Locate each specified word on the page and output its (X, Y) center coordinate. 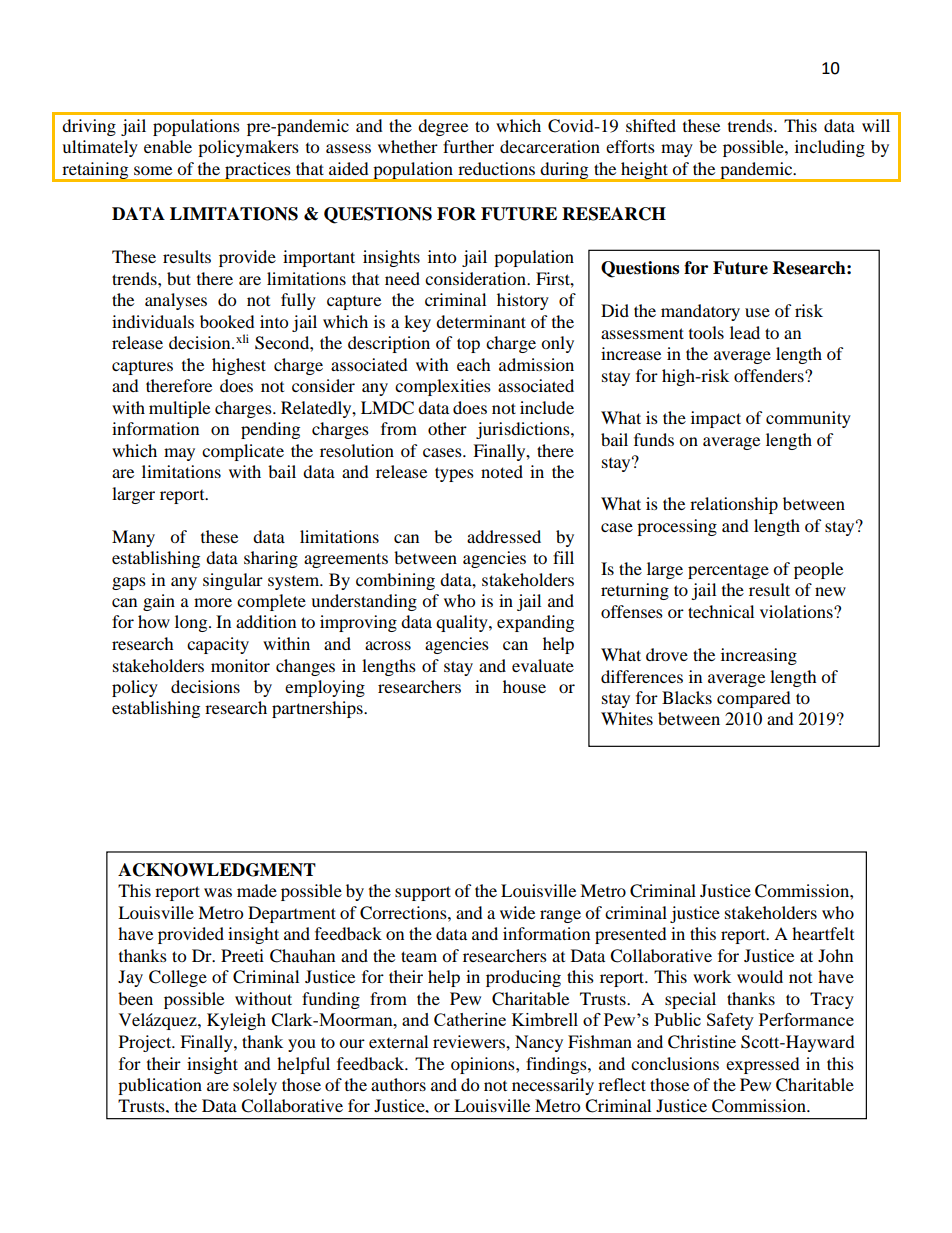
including (830, 148)
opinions (484, 1065)
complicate (243, 452)
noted (502, 471)
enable (168, 146)
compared (754, 699)
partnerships (318, 709)
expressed (763, 1065)
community (808, 419)
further (468, 146)
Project (146, 1043)
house (524, 686)
